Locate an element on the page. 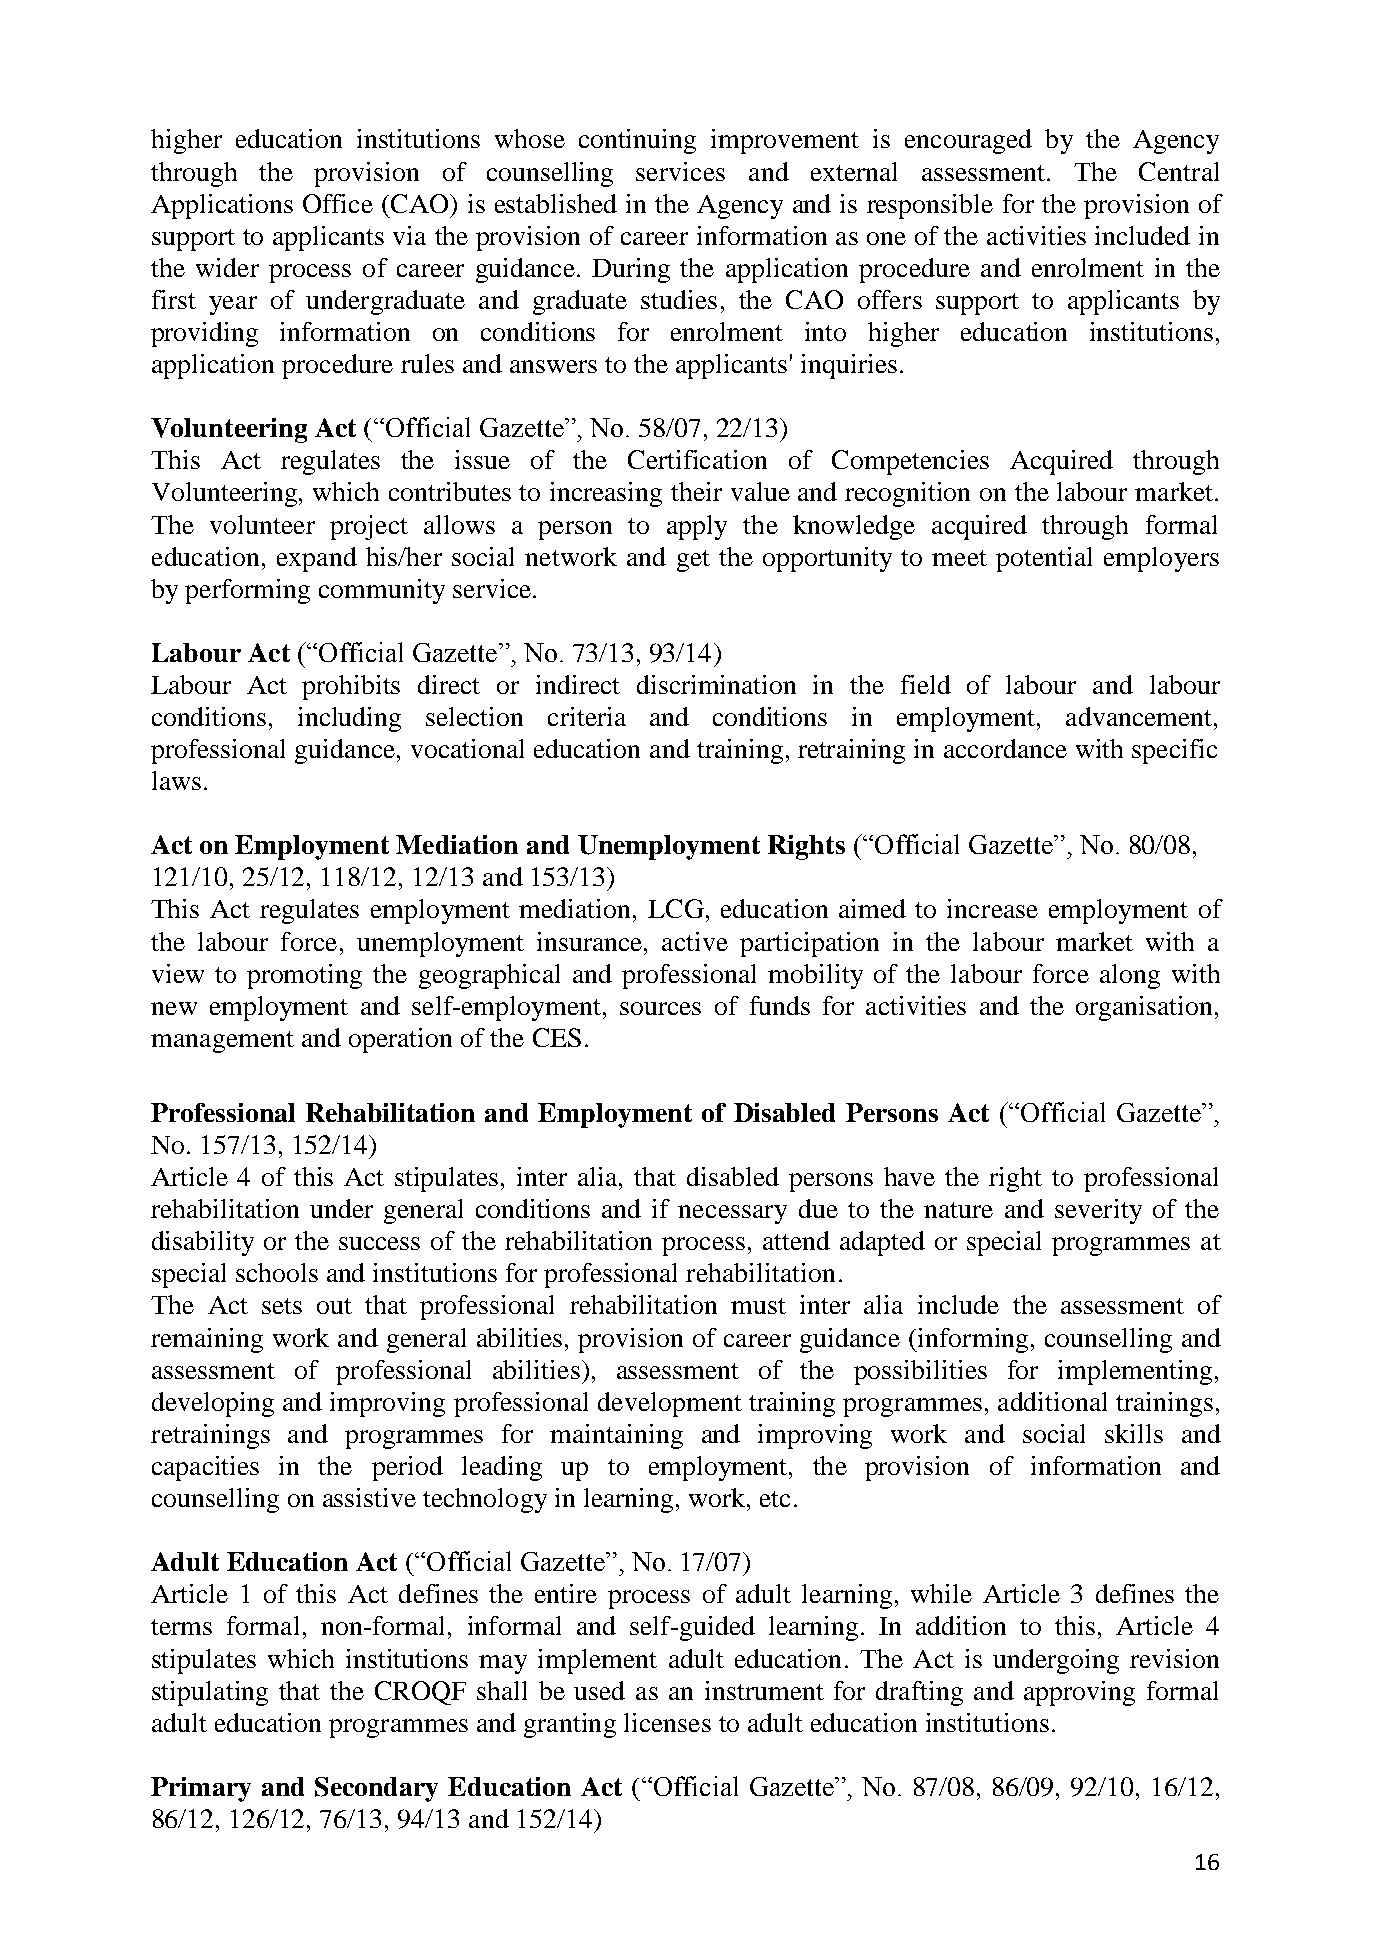 This page has width=1385, height=1958. continuing is located at coordinates (637, 141).
